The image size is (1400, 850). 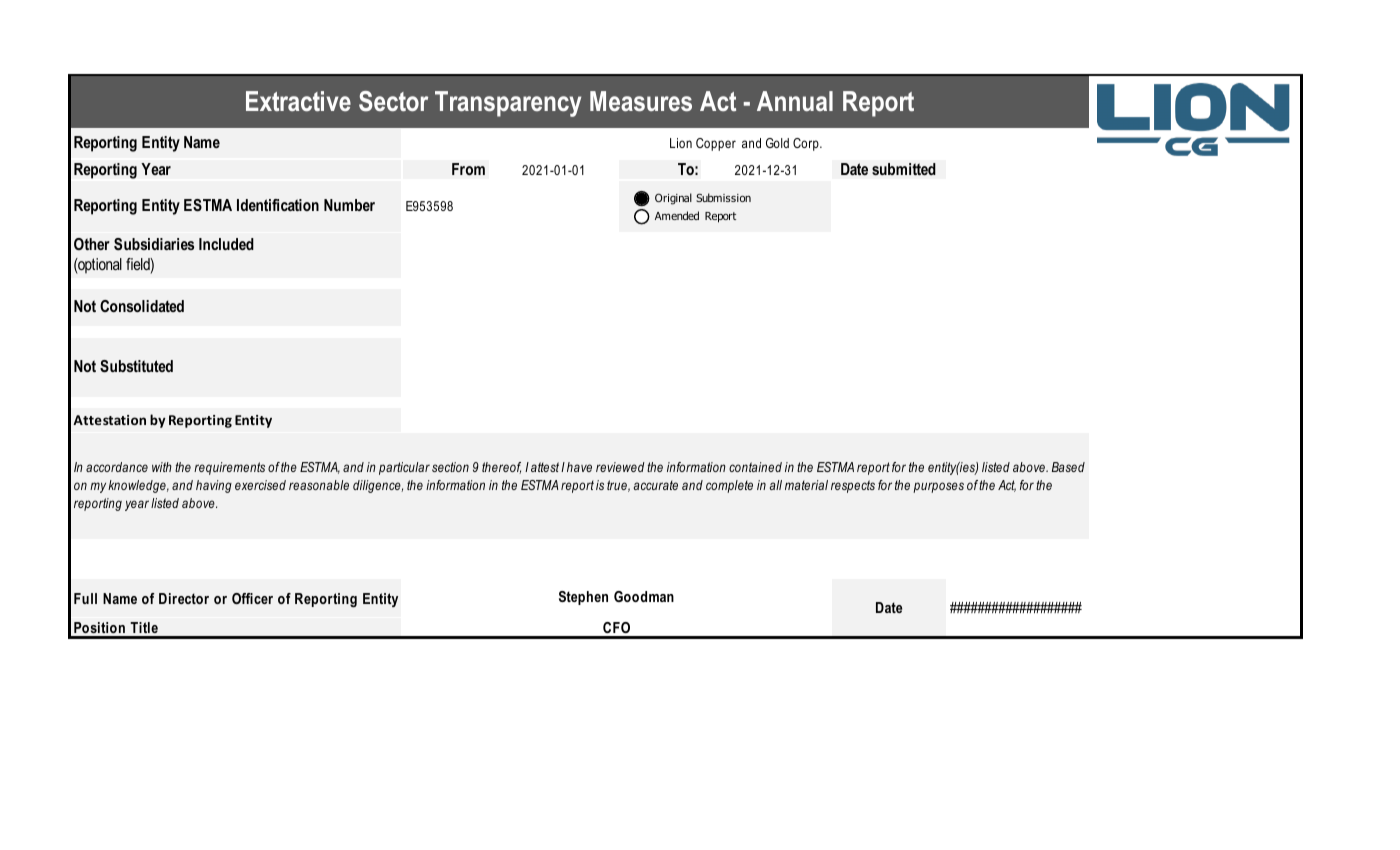 I want to click on Director, so click(x=184, y=598).
